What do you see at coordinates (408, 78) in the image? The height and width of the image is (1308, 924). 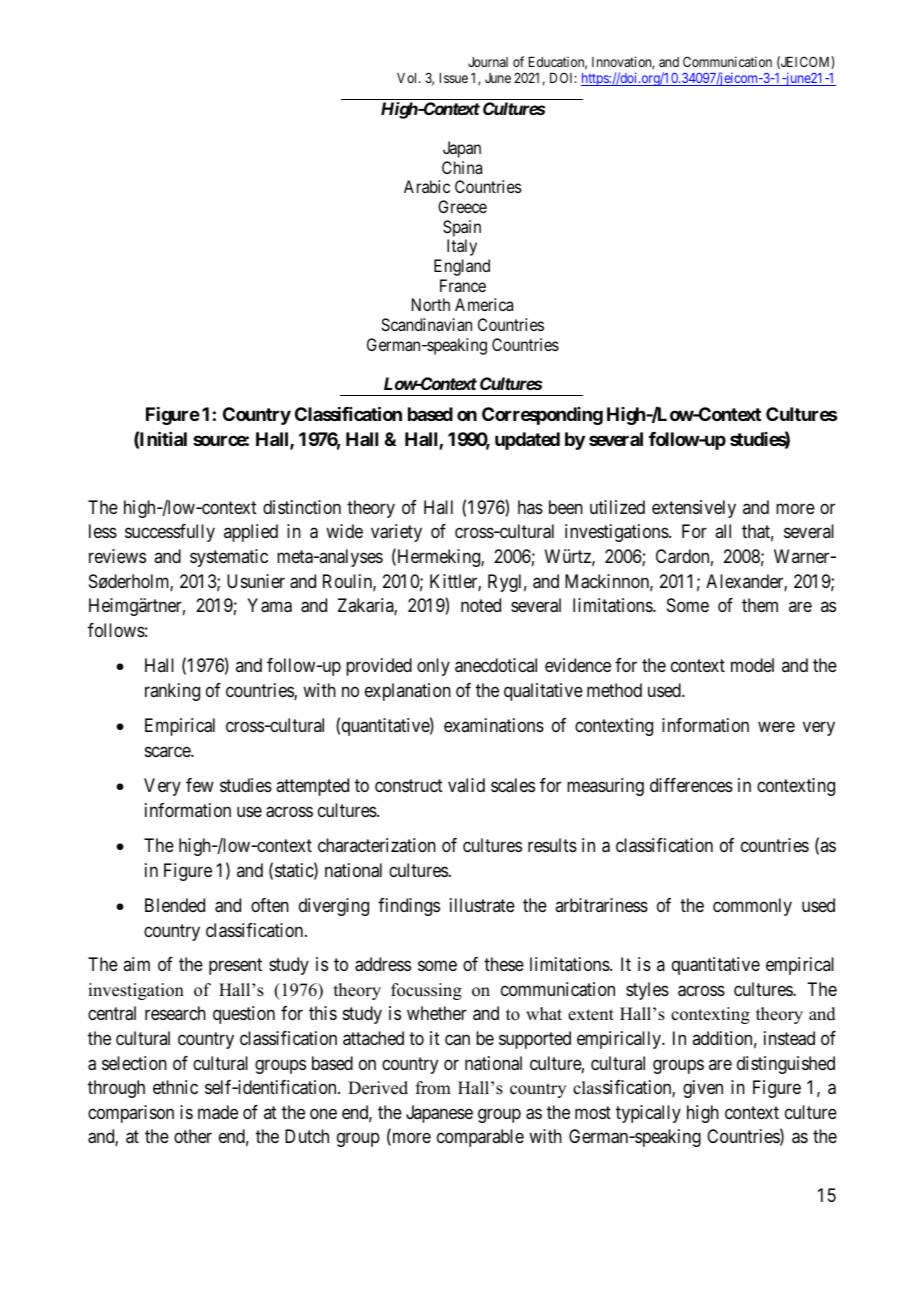 I see `Vol` at bounding box center [408, 78].
